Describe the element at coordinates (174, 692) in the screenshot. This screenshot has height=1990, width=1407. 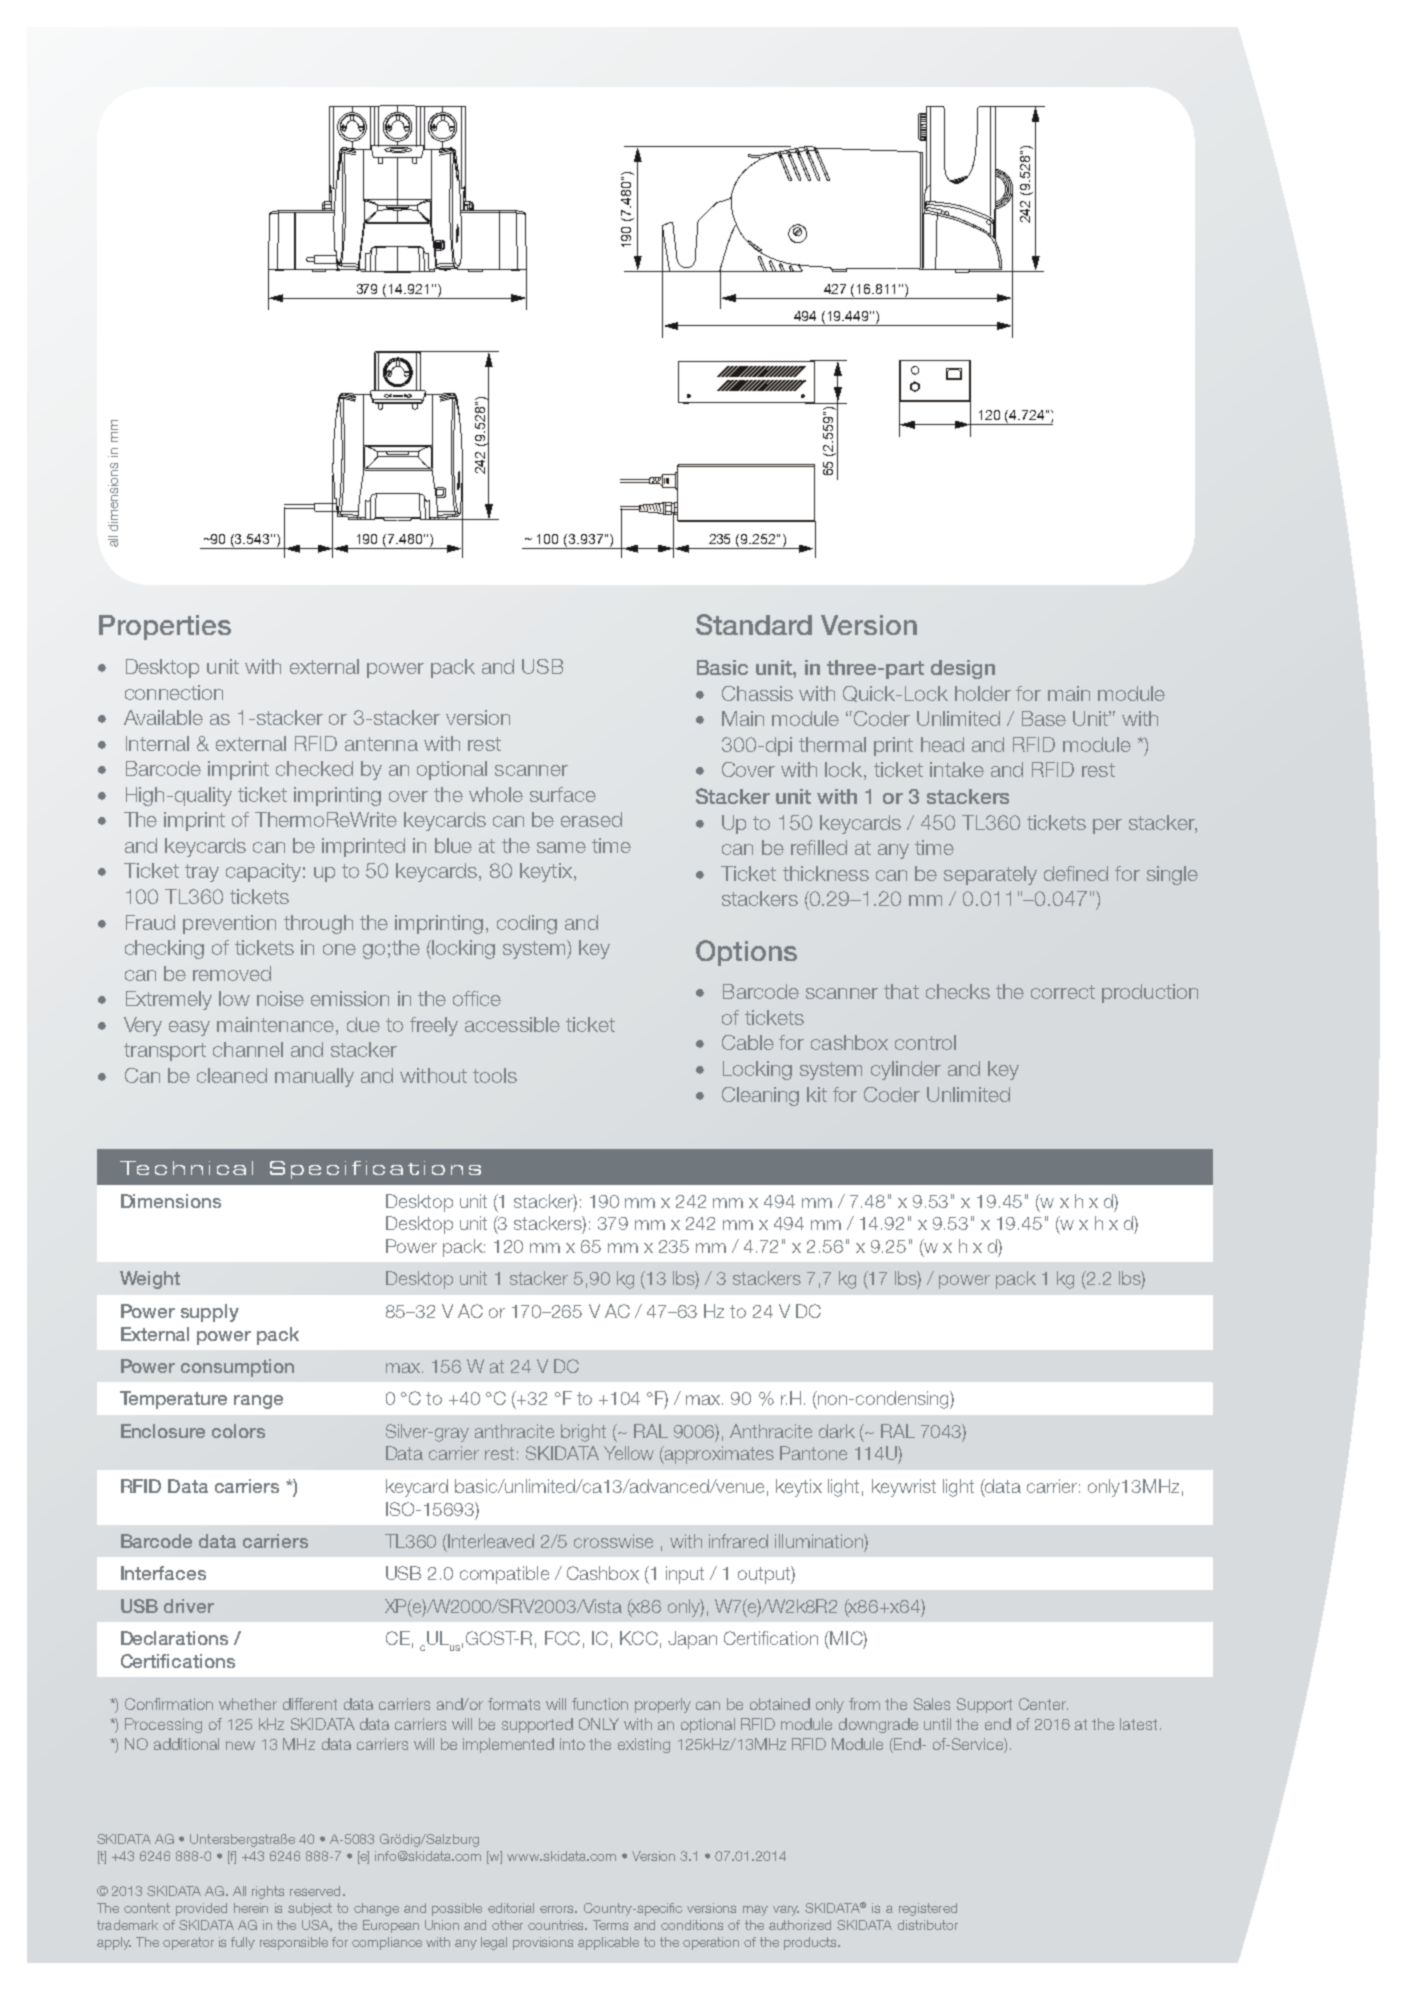
I see `connection` at that location.
